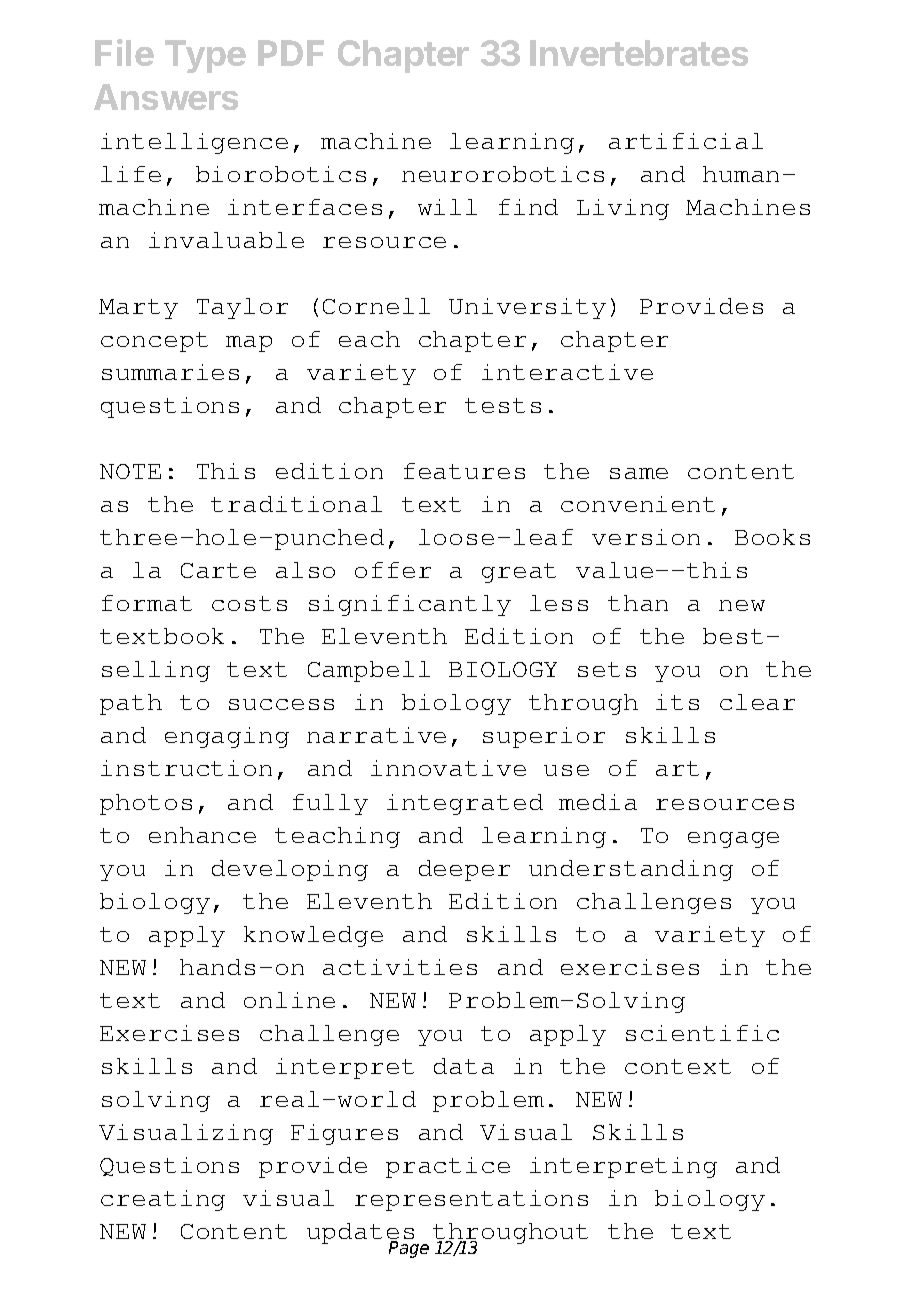 Image resolution: width=924 pixels, height=1311 pixels. I want to click on scientific, so click(702, 1033).
